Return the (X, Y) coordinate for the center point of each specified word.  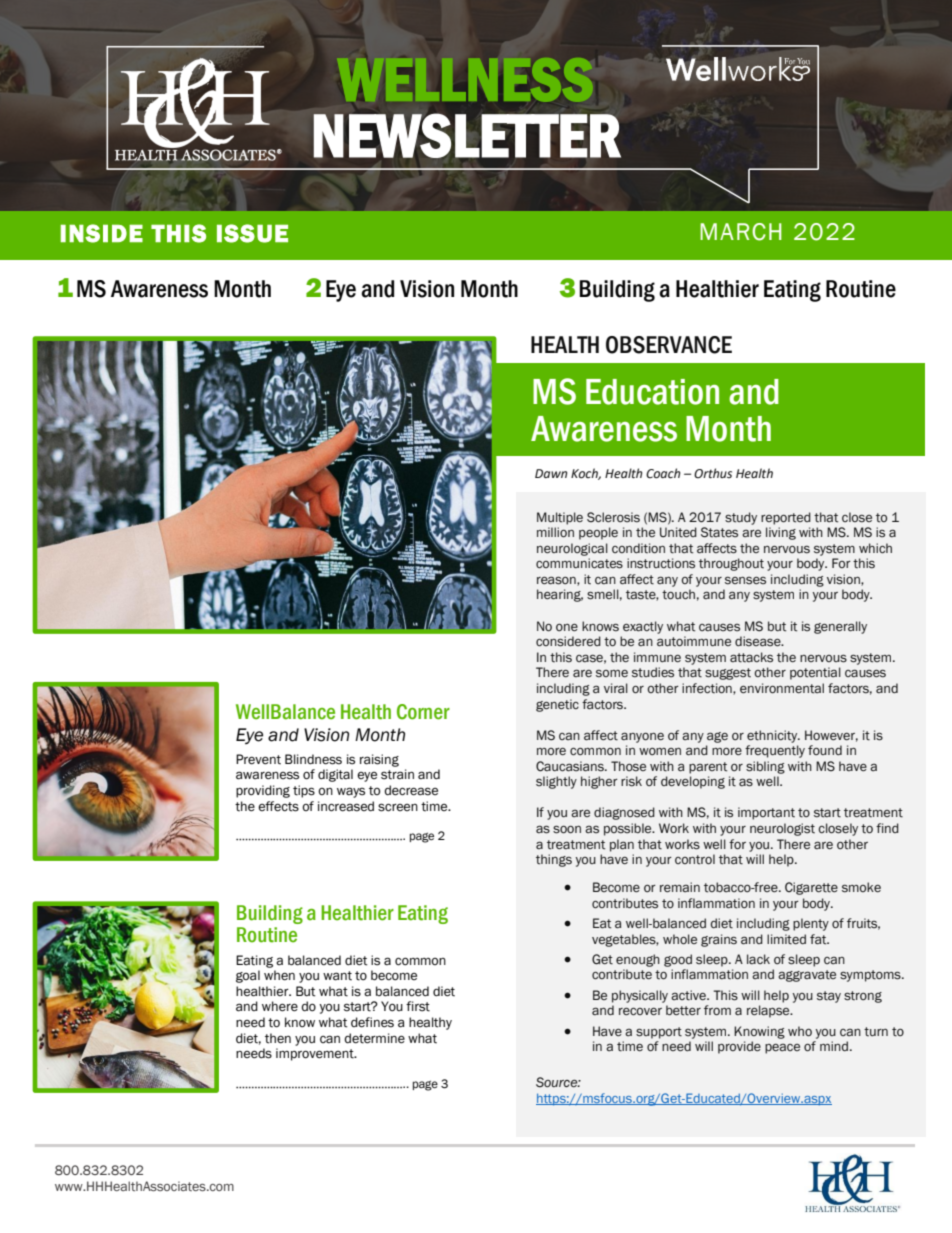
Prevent (258, 759)
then (278, 1038)
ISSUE (252, 233)
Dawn (551, 473)
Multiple (560, 518)
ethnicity (773, 736)
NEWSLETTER (467, 135)
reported (786, 518)
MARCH (741, 232)
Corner (423, 712)
